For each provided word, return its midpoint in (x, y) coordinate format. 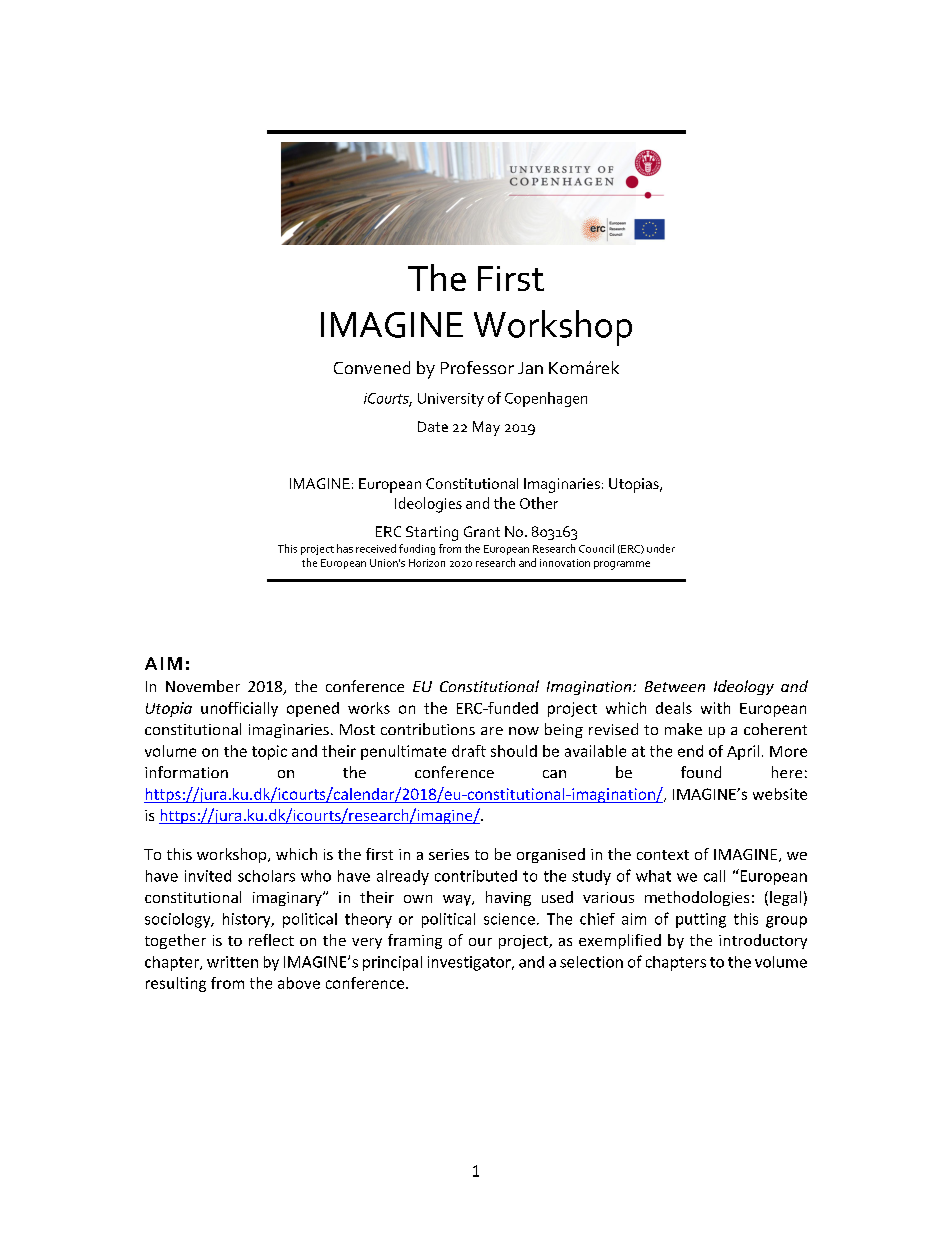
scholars (266, 876)
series (449, 854)
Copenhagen (546, 399)
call (714, 876)
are (492, 731)
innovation (565, 563)
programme (622, 565)
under (661, 548)
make (683, 729)
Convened (372, 367)
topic (269, 752)
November (203, 686)
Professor (477, 367)
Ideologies (428, 505)
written (232, 962)
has (345, 548)
